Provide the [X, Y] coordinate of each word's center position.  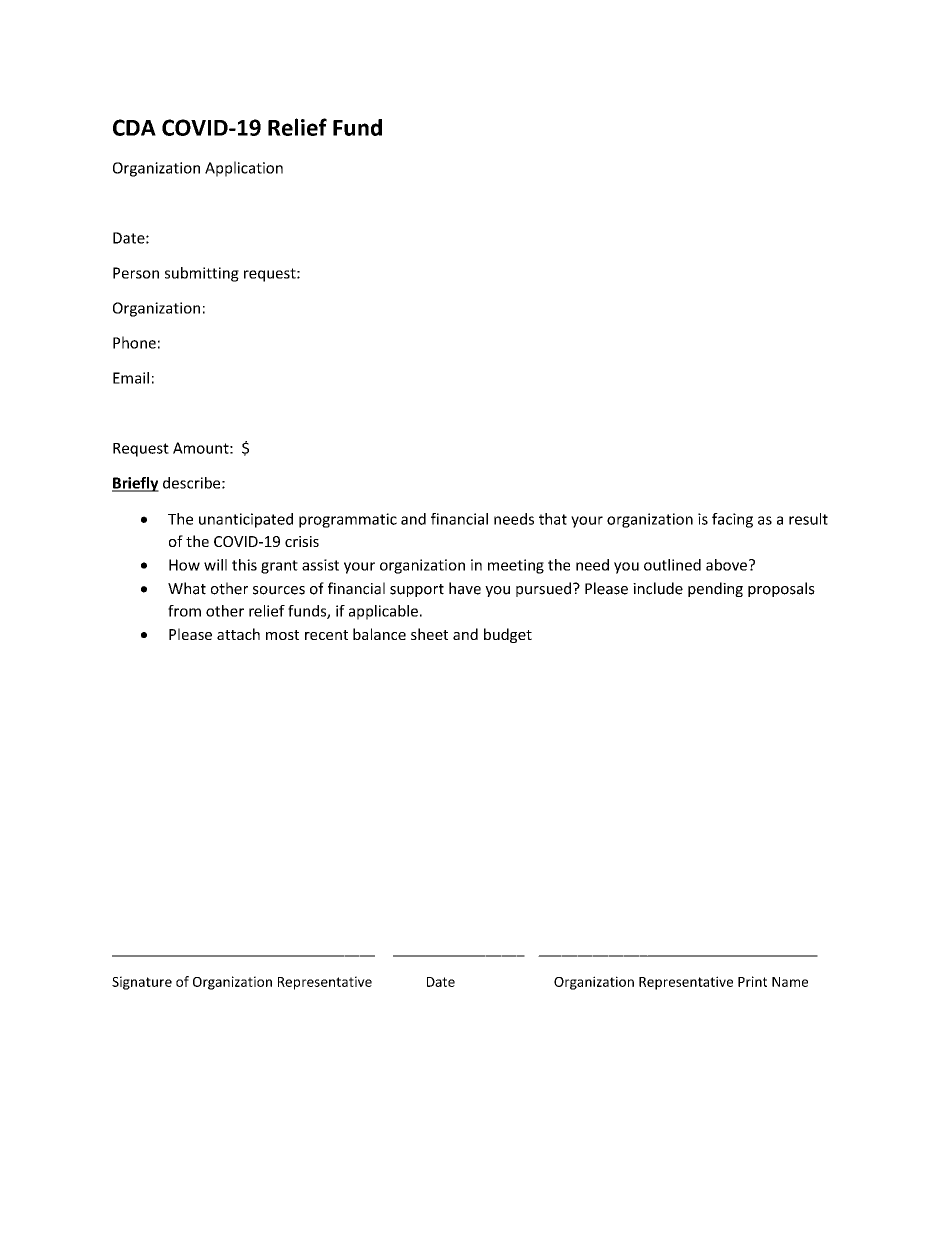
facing [732, 520]
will [215, 565]
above [728, 565]
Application [244, 169]
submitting [202, 274]
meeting [516, 566]
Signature [142, 983]
